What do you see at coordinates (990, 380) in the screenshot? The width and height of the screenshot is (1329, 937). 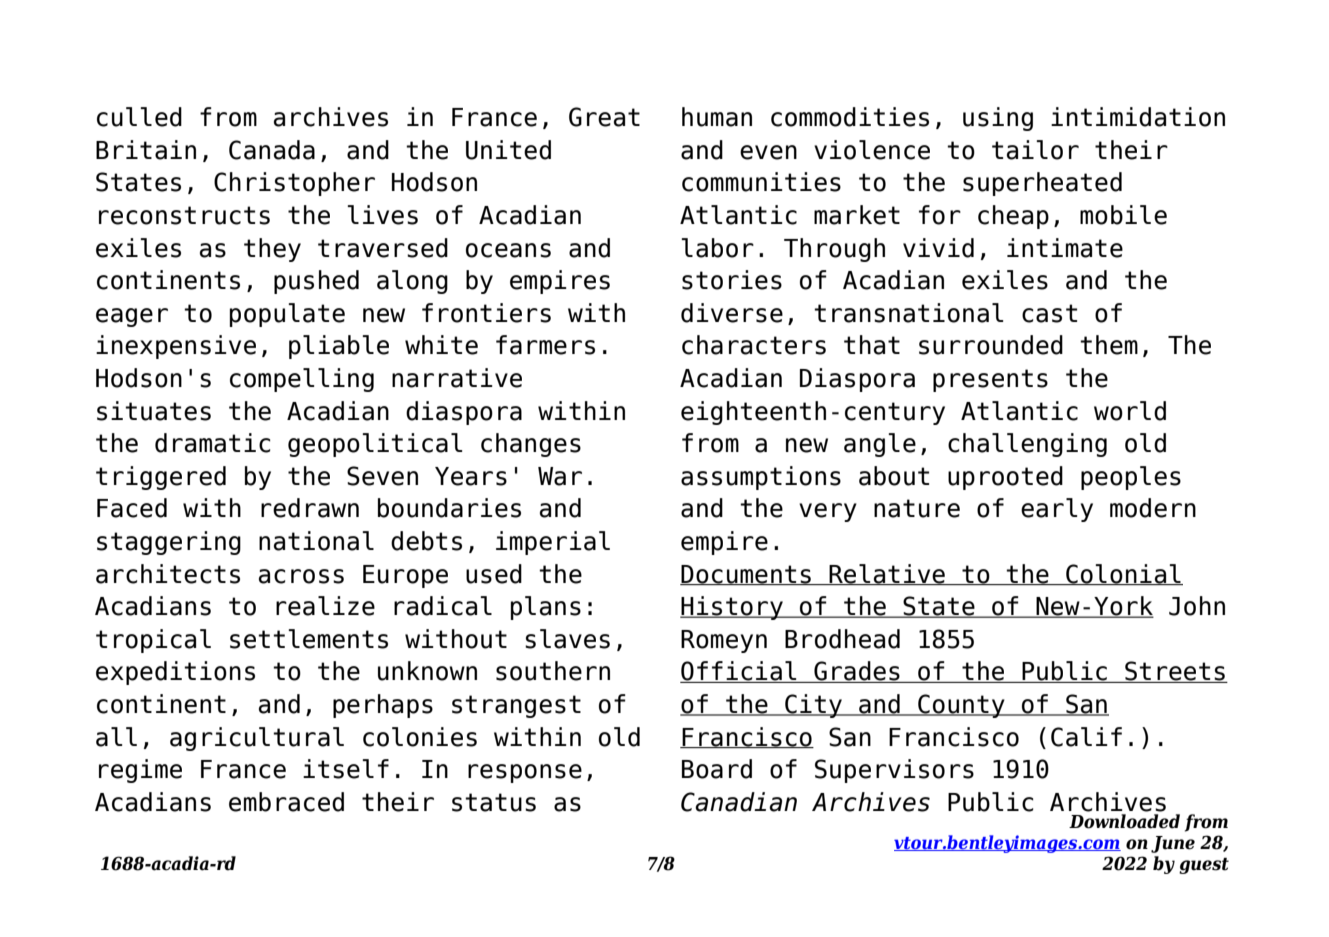 I see `presents` at bounding box center [990, 380].
